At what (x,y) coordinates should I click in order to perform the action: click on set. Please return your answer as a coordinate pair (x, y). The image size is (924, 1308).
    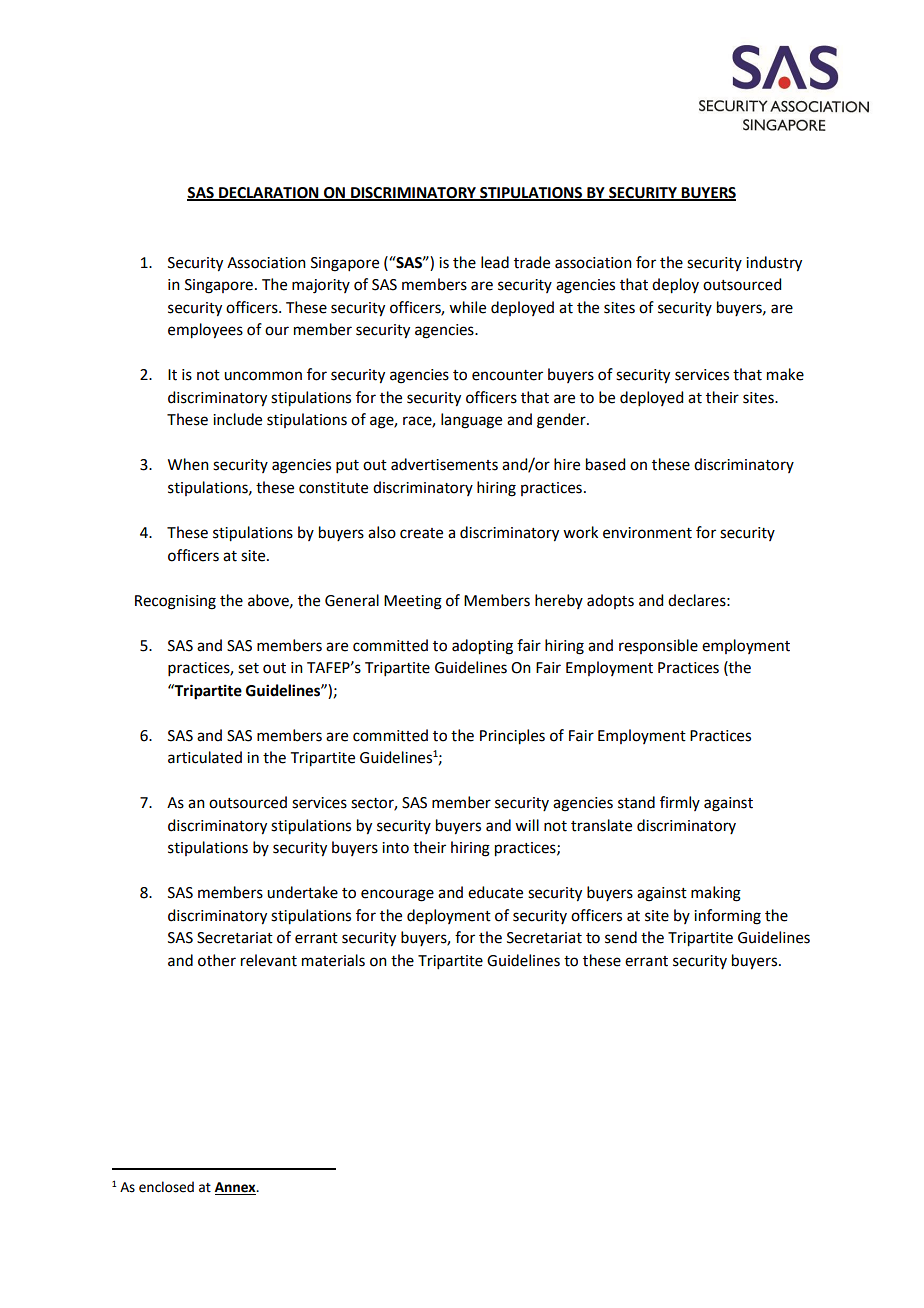
    Looking at the image, I should click on (248, 668).
